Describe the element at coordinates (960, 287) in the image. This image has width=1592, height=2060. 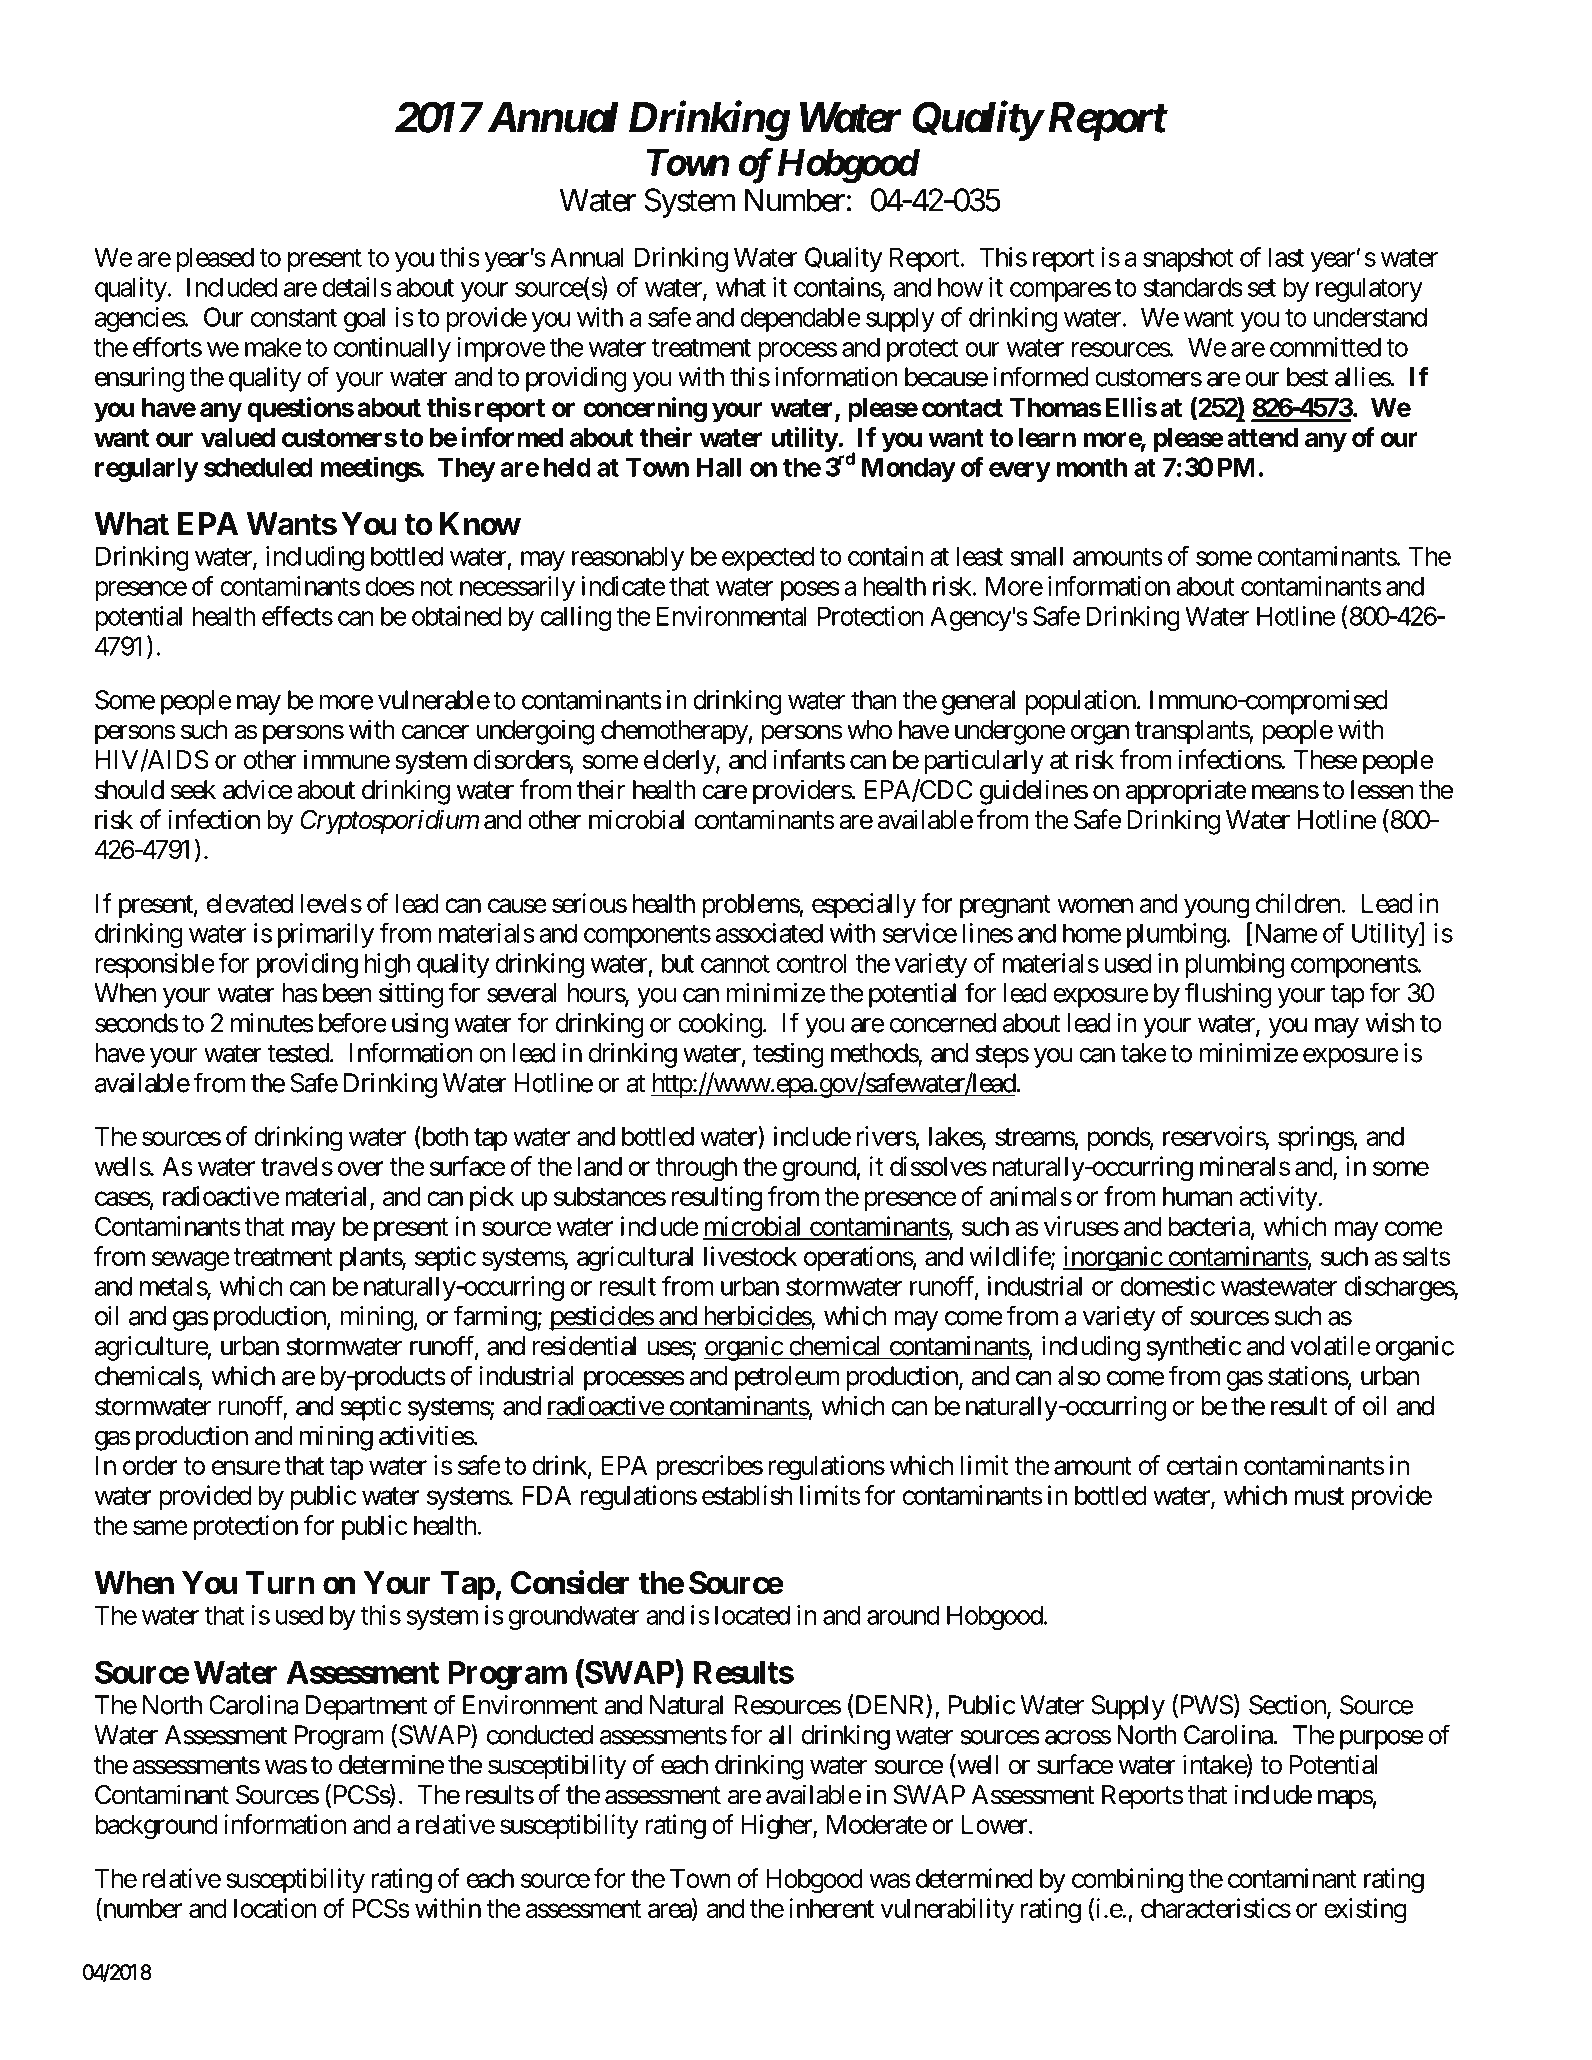
I see `how` at that location.
